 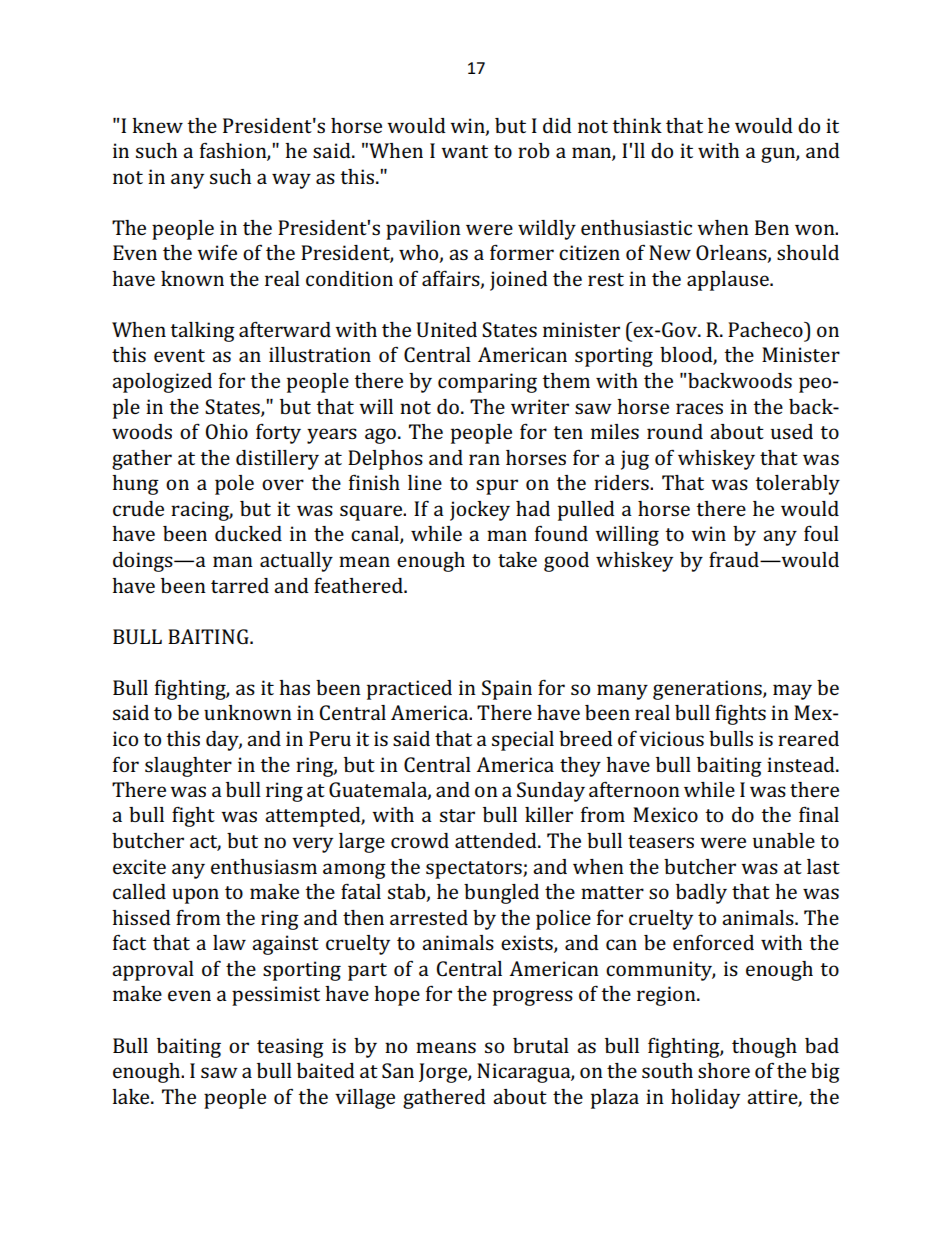 I want to click on shore, so click(x=724, y=1070).
